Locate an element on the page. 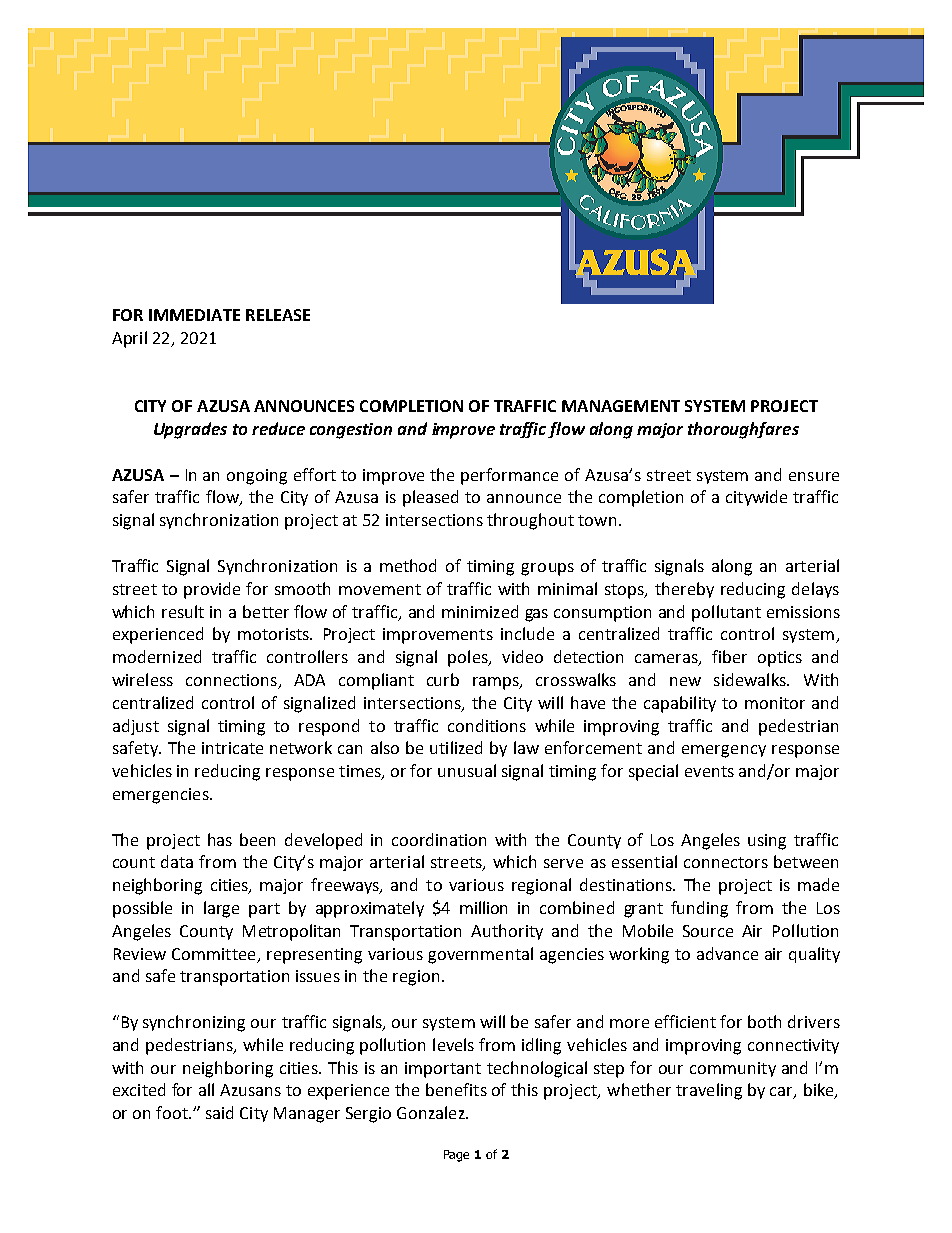  MANAGEMENT is located at coordinates (621, 406).
